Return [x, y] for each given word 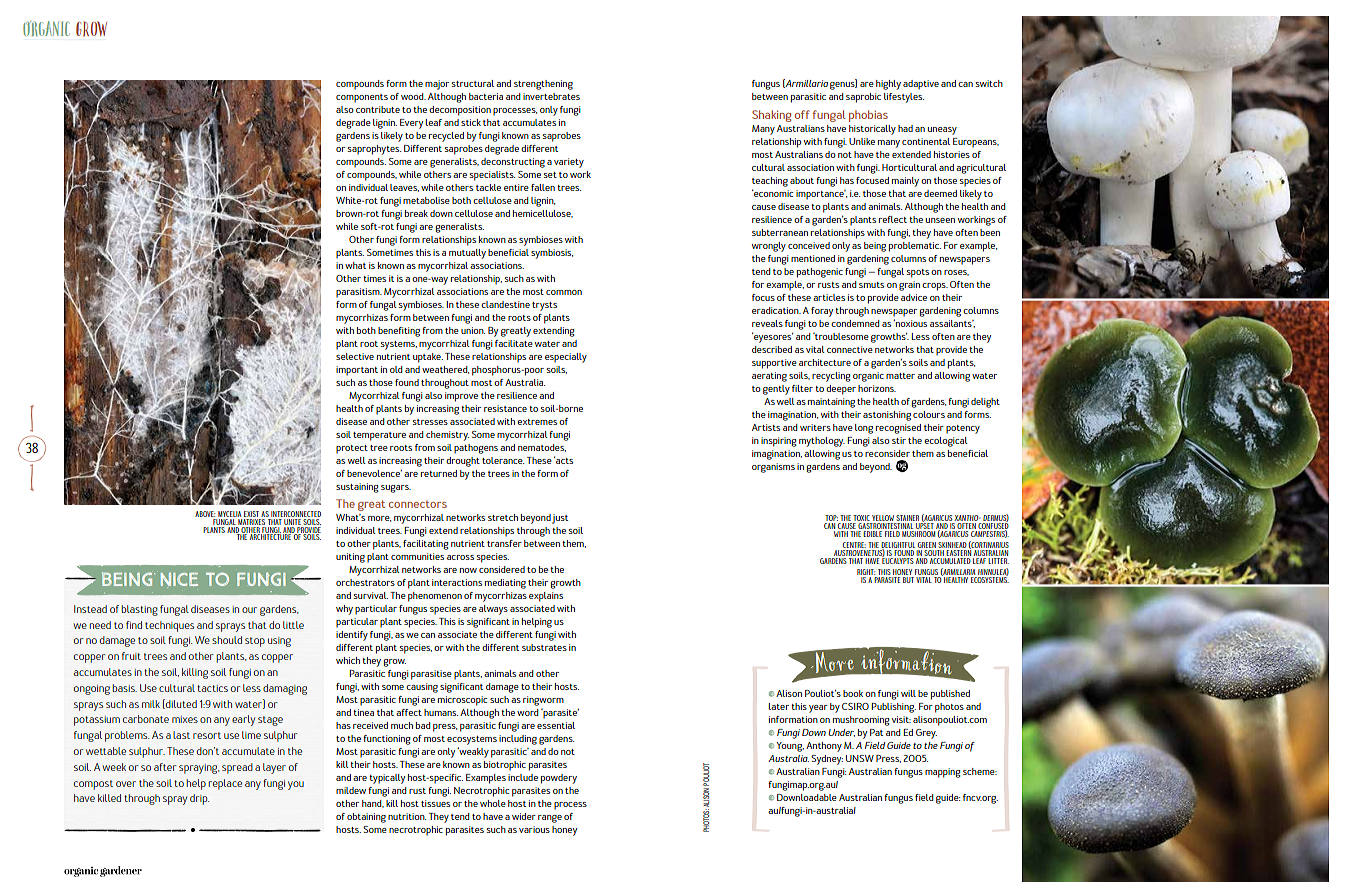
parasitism [359, 293]
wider [524, 816]
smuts [871, 285]
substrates [544, 647]
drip [199, 799]
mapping [942, 773]
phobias [868, 116]
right [866, 572]
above [205, 514]
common [564, 292]
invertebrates [551, 96]
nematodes [542, 448]
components [362, 98]
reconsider [887, 453]
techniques [169, 626]
